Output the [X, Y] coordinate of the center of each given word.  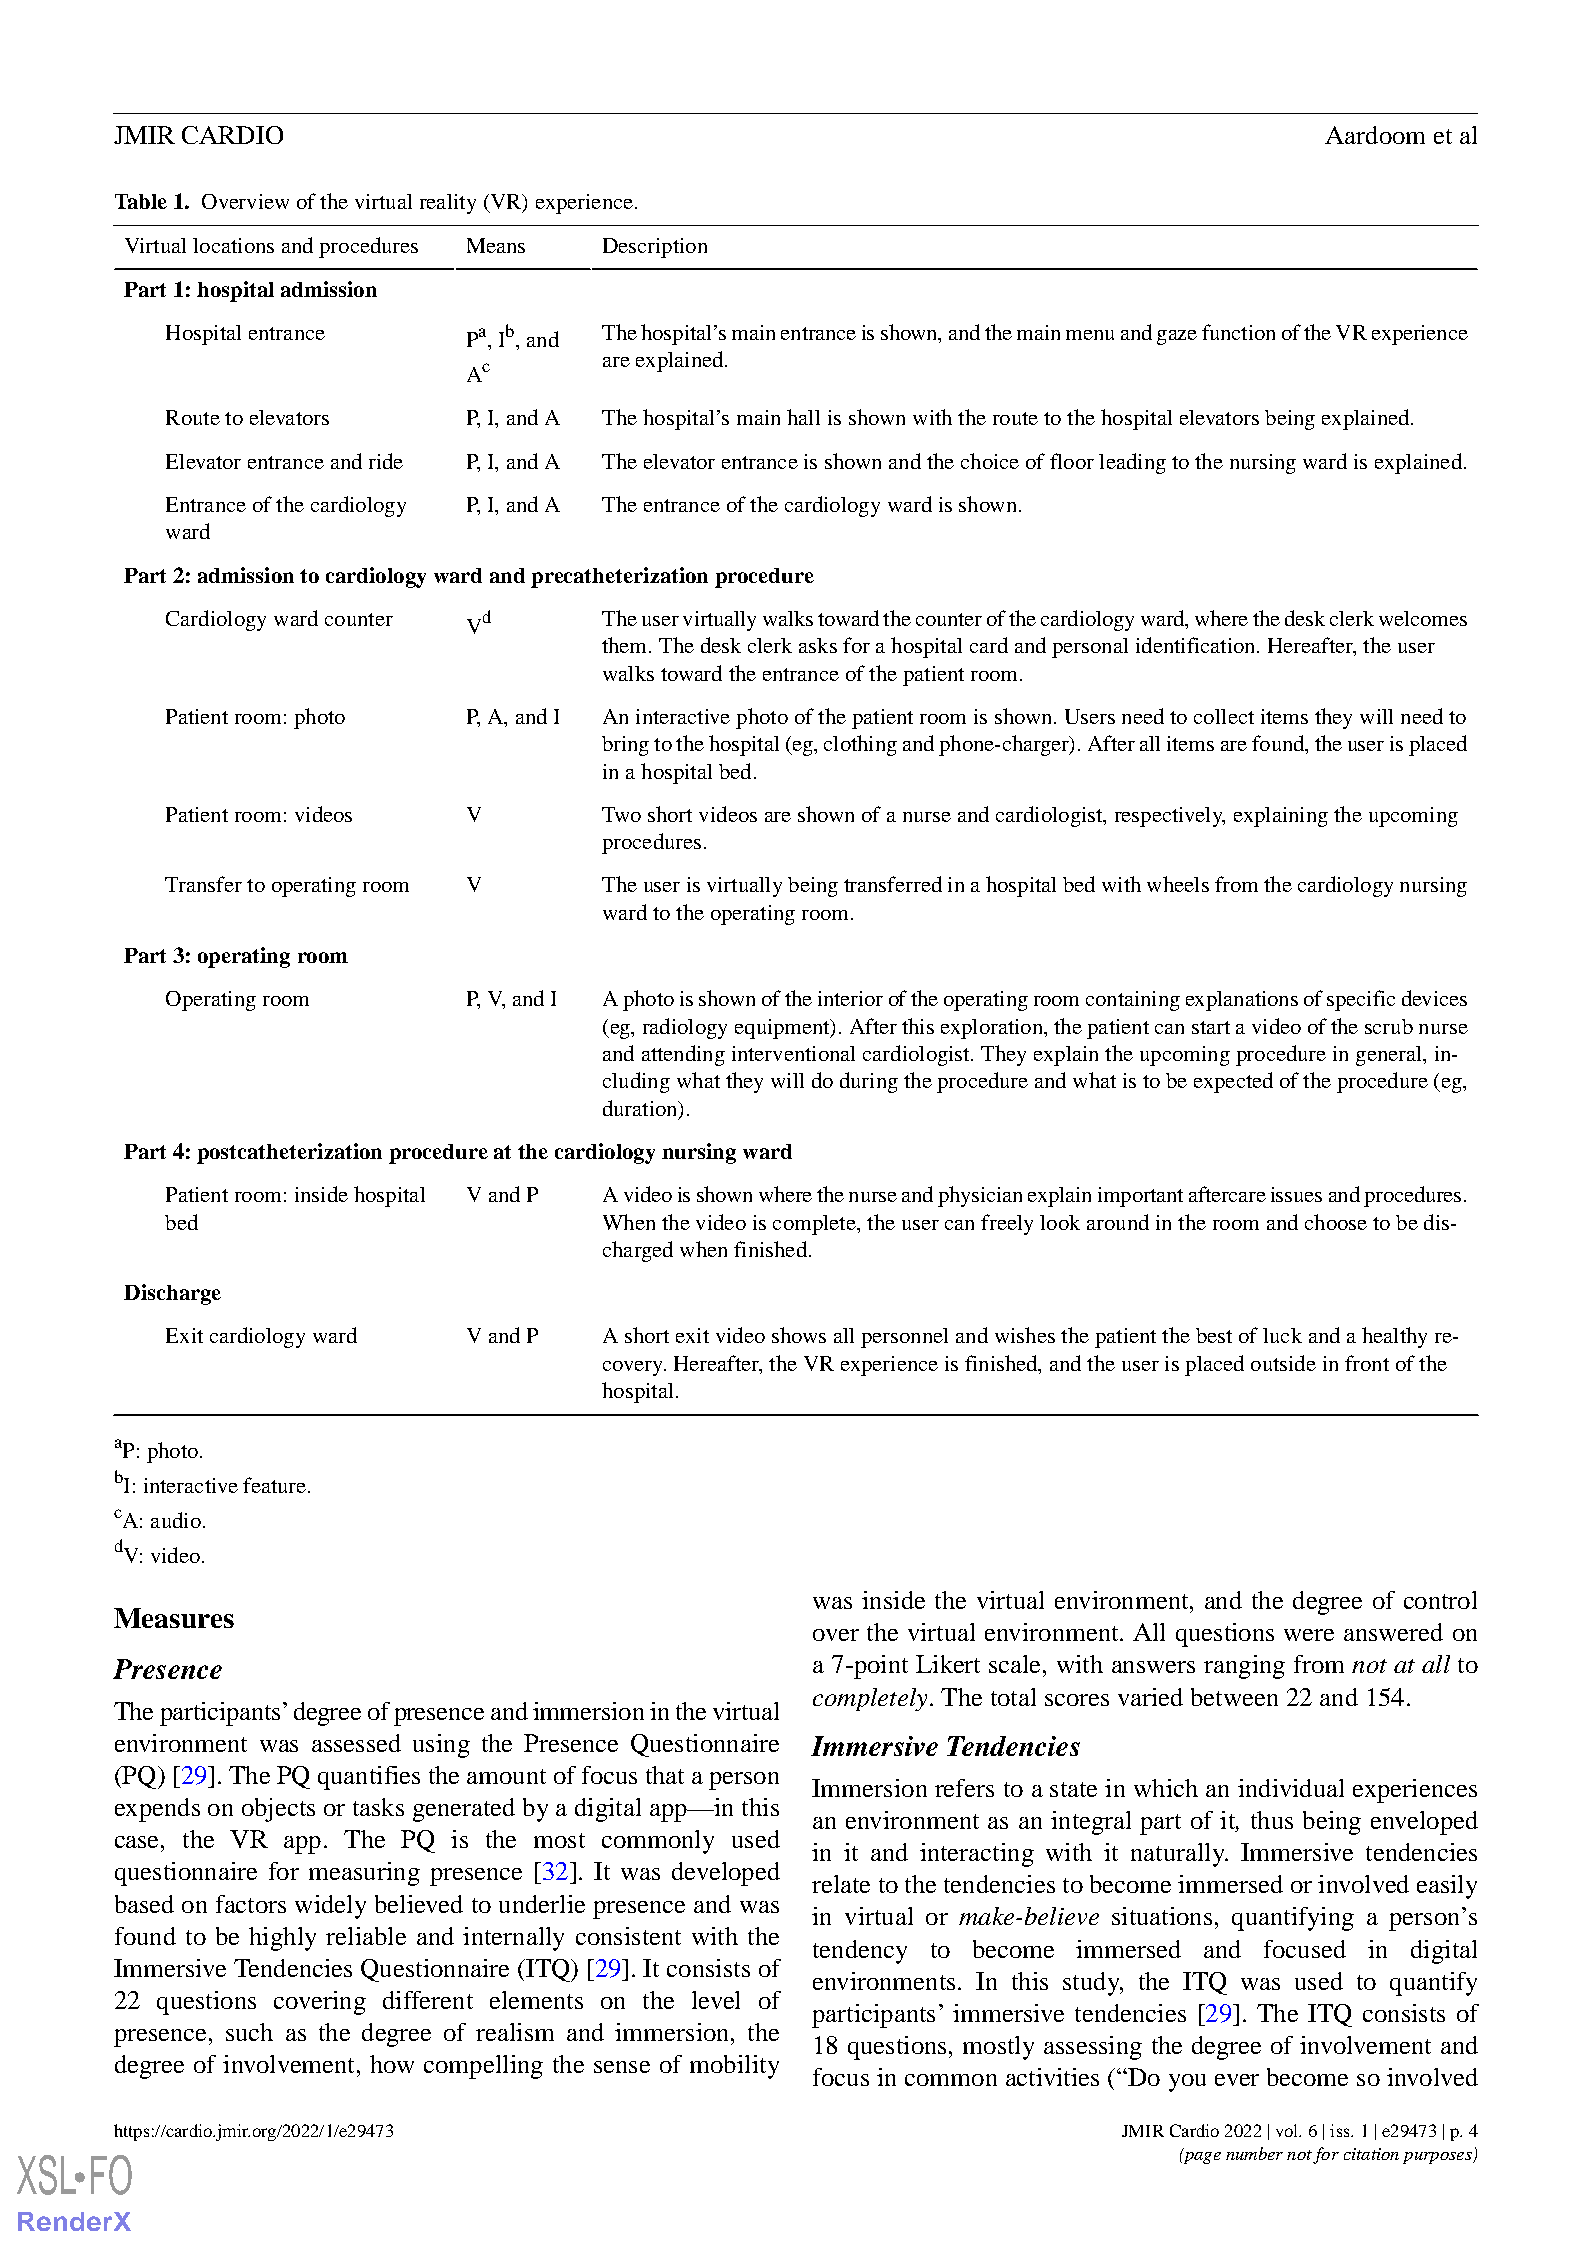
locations [233, 245]
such [249, 2032]
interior [850, 998]
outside [1283, 1363]
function [1238, 332]
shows [799, 1335]
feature [274, 1485]
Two [621, 814]
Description [655, 248]
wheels [1178, 884]
